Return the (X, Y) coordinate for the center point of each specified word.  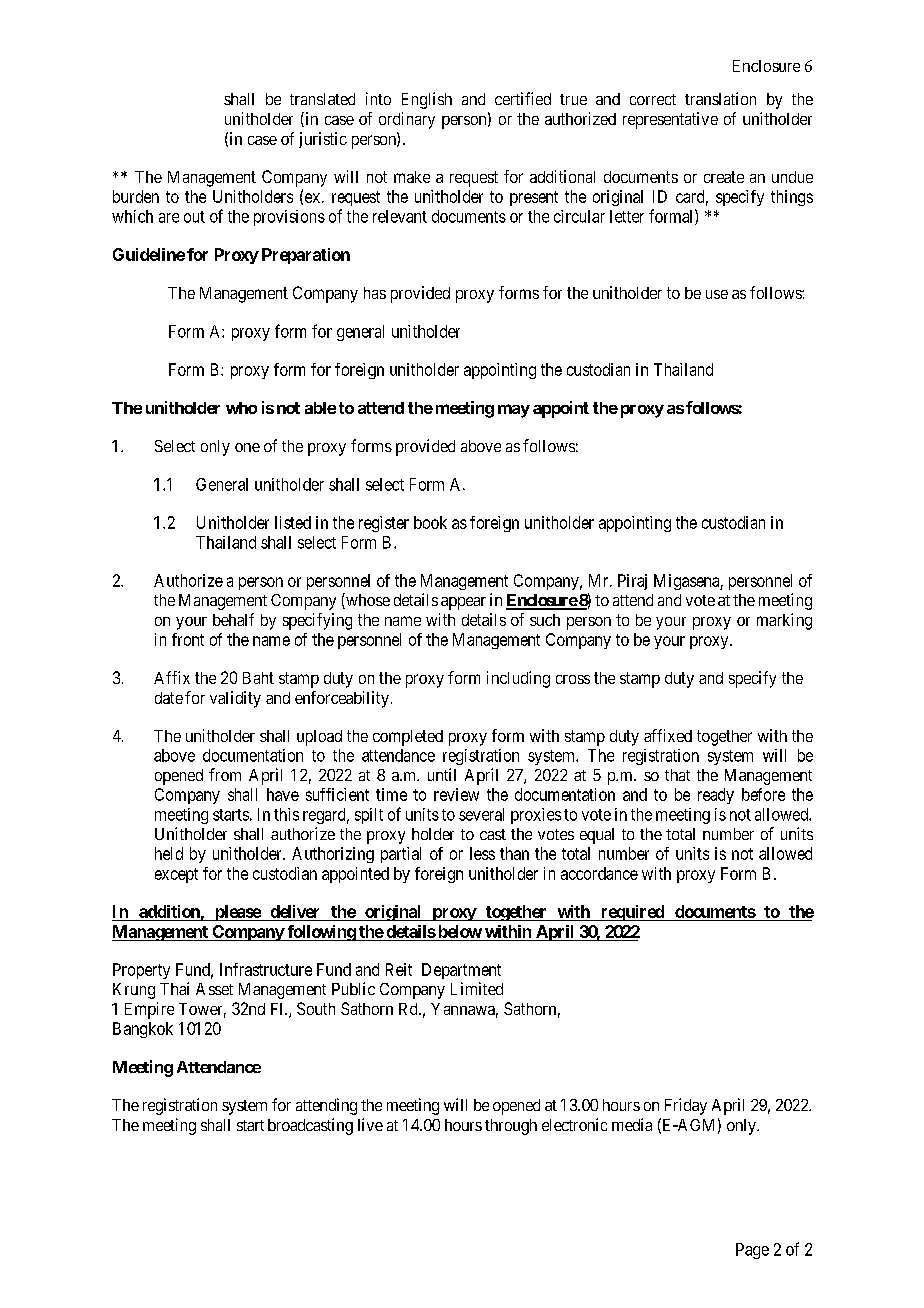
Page (752, 1251)
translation (720, 98)
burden (136, 196)
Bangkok (143, 1030)
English (427, 100)
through (511, 1127)
